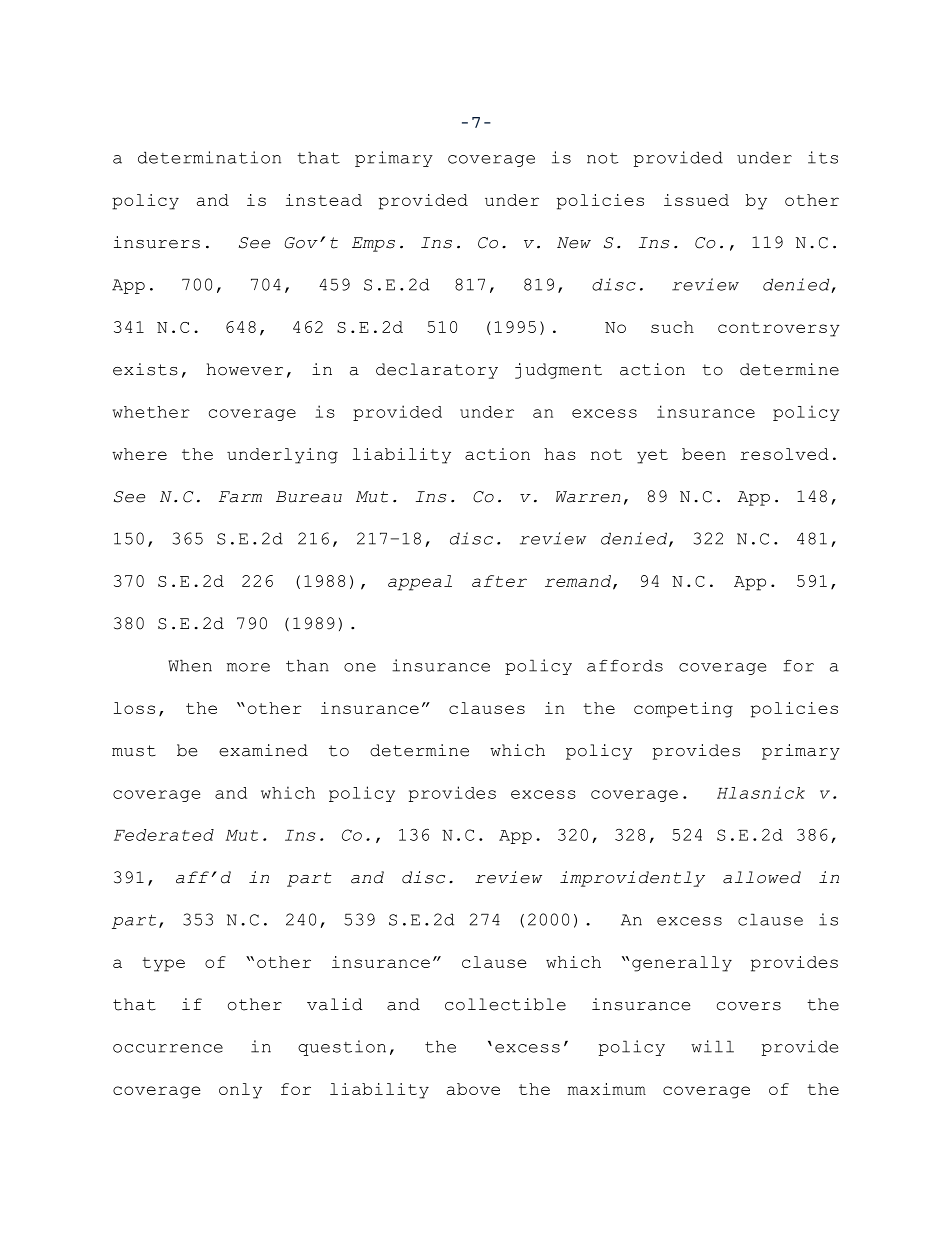  What do you see at coordinates (209, 157) in the page?
I see `determination` at bounding box center [209, 157].
